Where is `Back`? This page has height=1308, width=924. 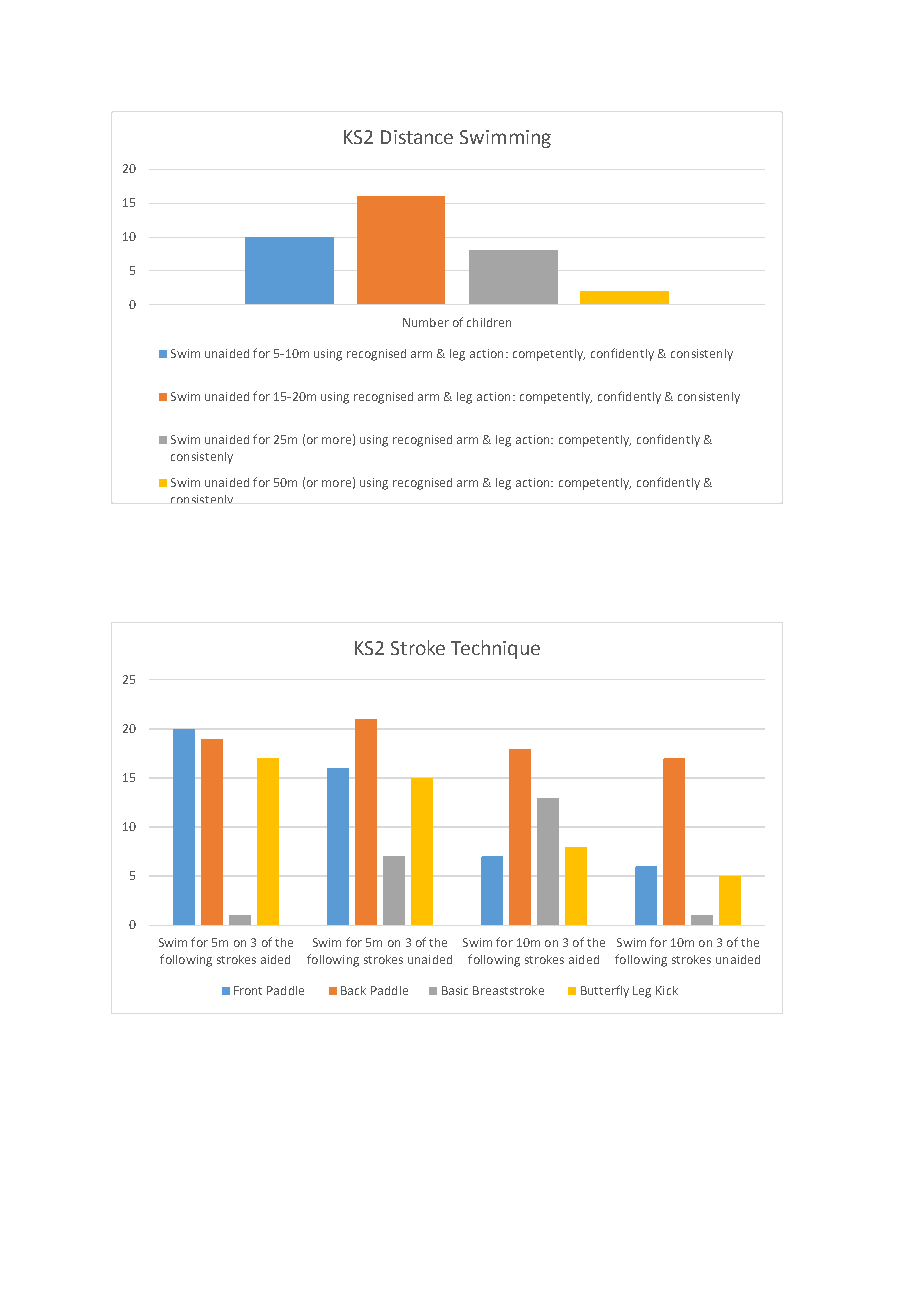 Back is located at coordinates (353, 990).
